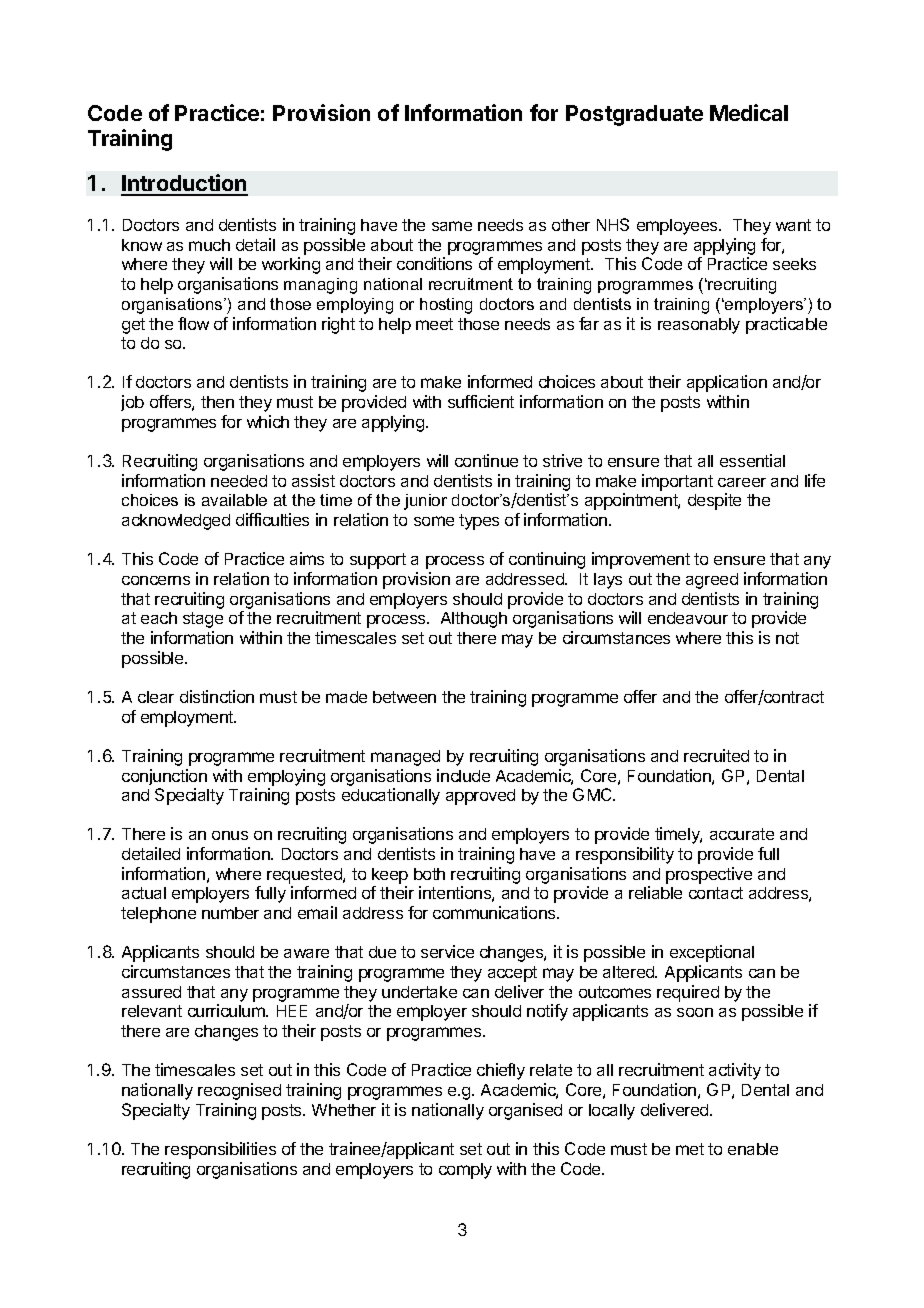 The height and width of the screenshot is (1308, 924). What do you see at coordinates (742, 482) in the screenshot?
I see `career` at bounding box center [742, 482].
